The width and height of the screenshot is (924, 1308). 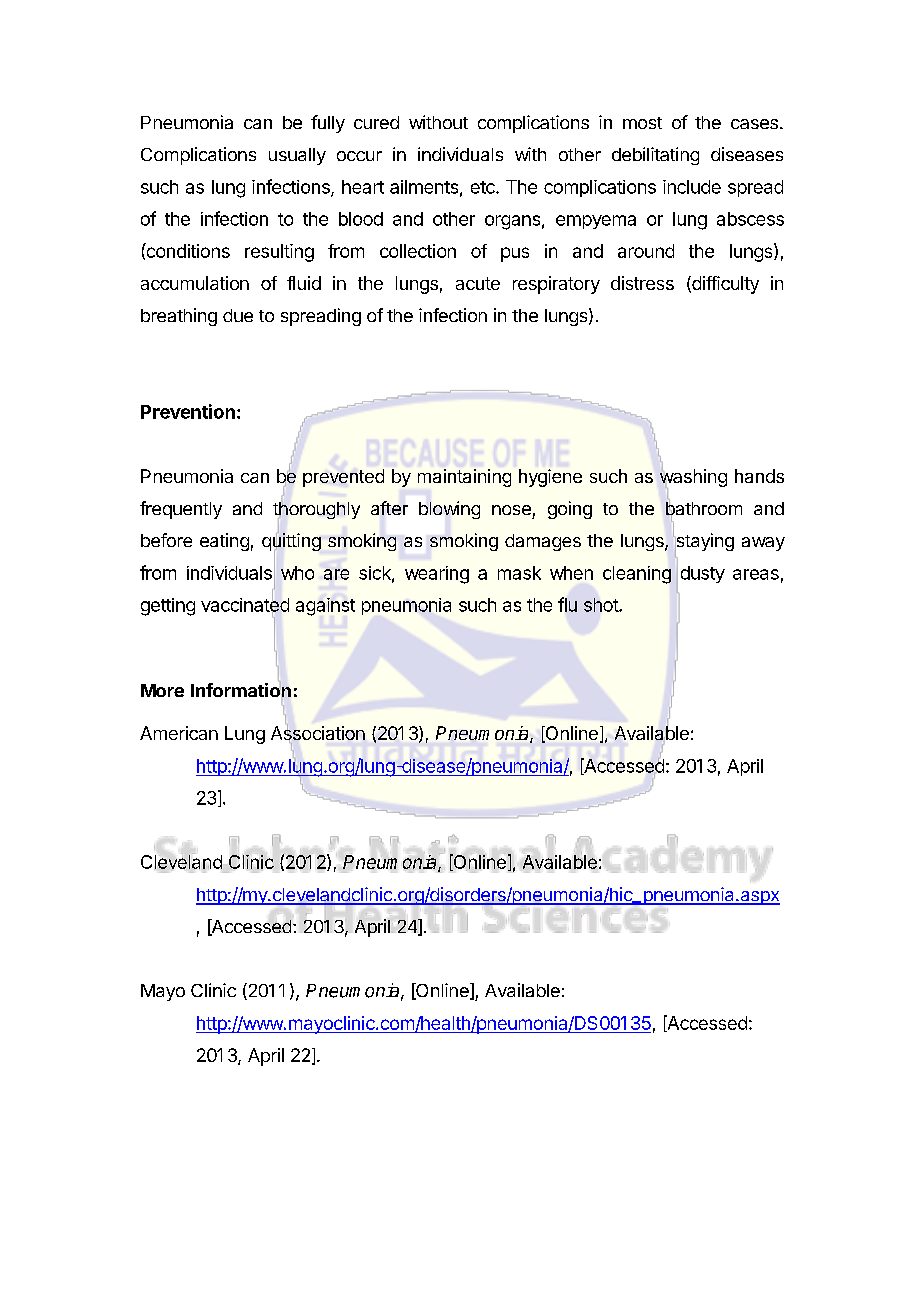 I want to click on cured, so click(x=376, y=122).
